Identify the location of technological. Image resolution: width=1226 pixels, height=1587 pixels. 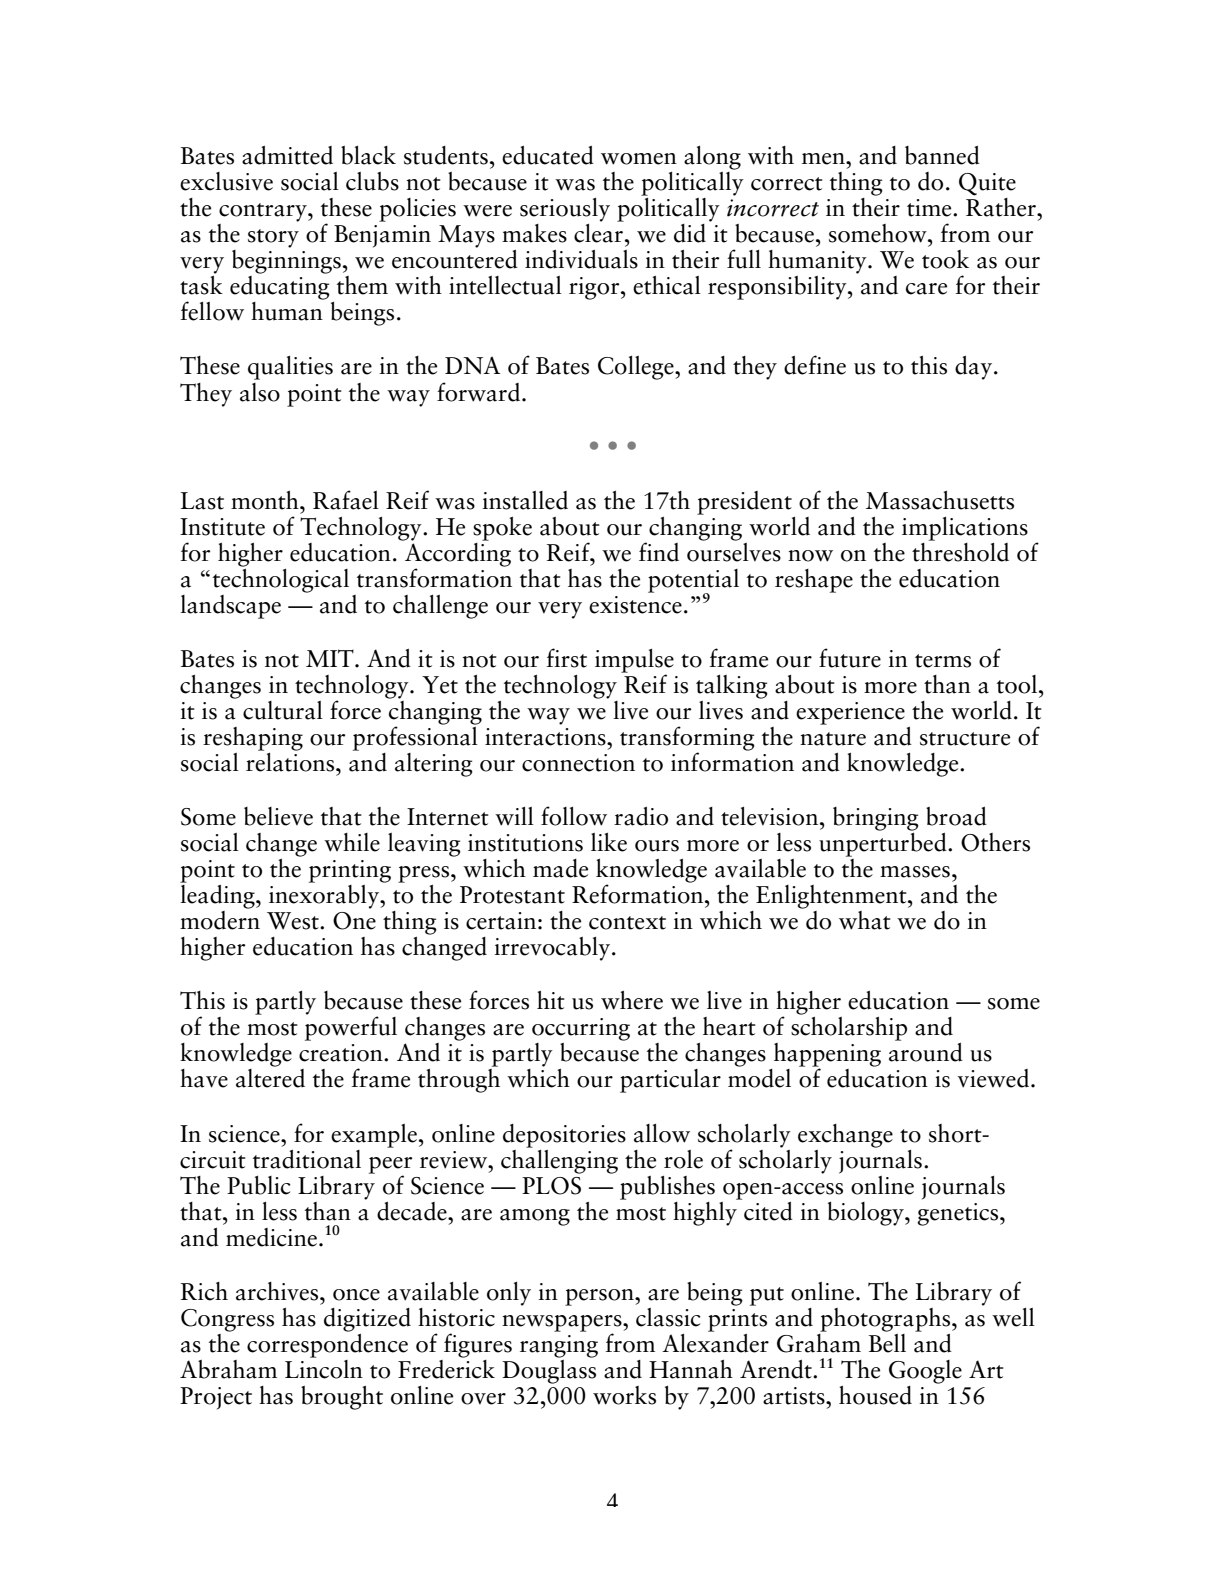
(281, 579).
